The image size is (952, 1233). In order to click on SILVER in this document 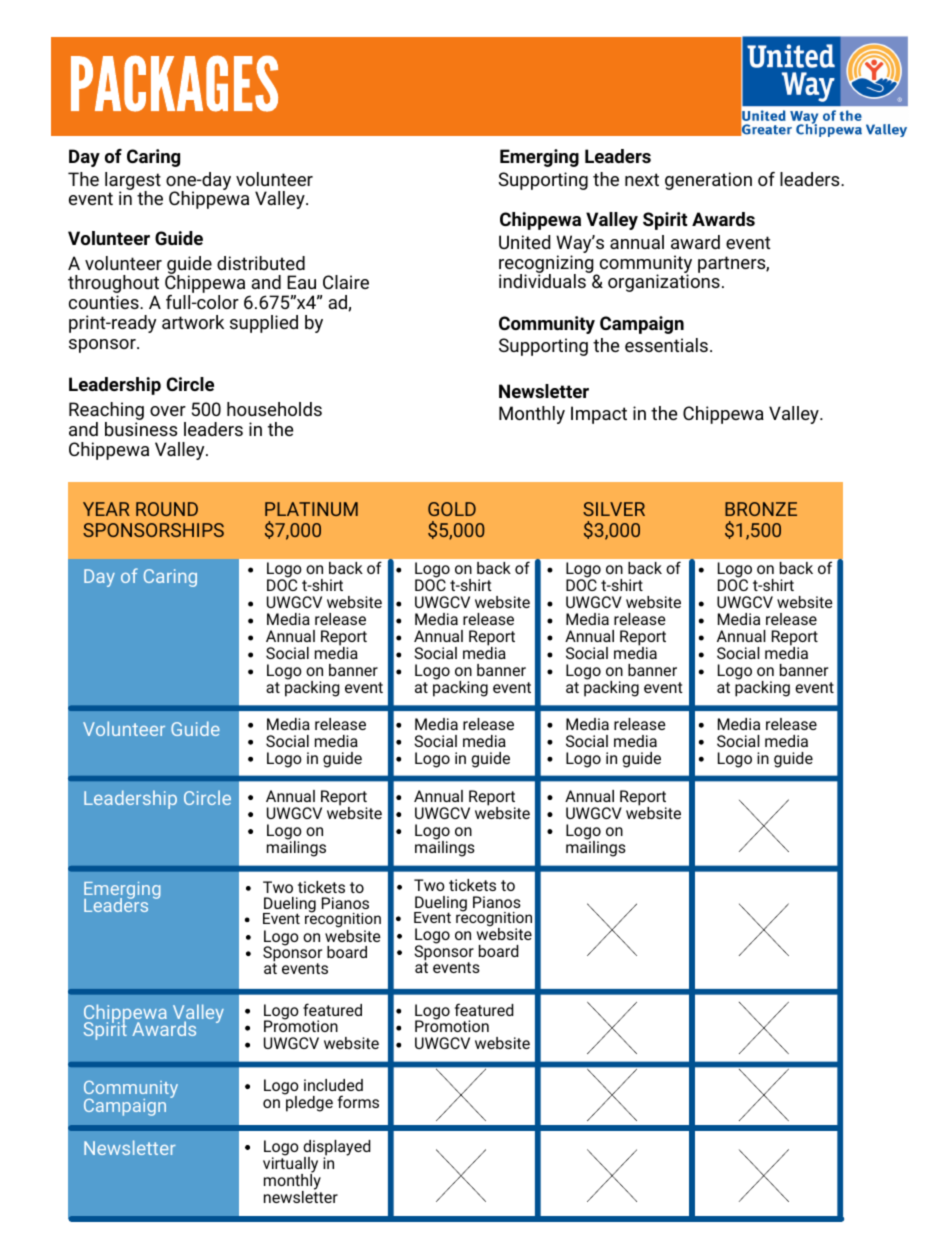, I will do `click(614, 509)`.
